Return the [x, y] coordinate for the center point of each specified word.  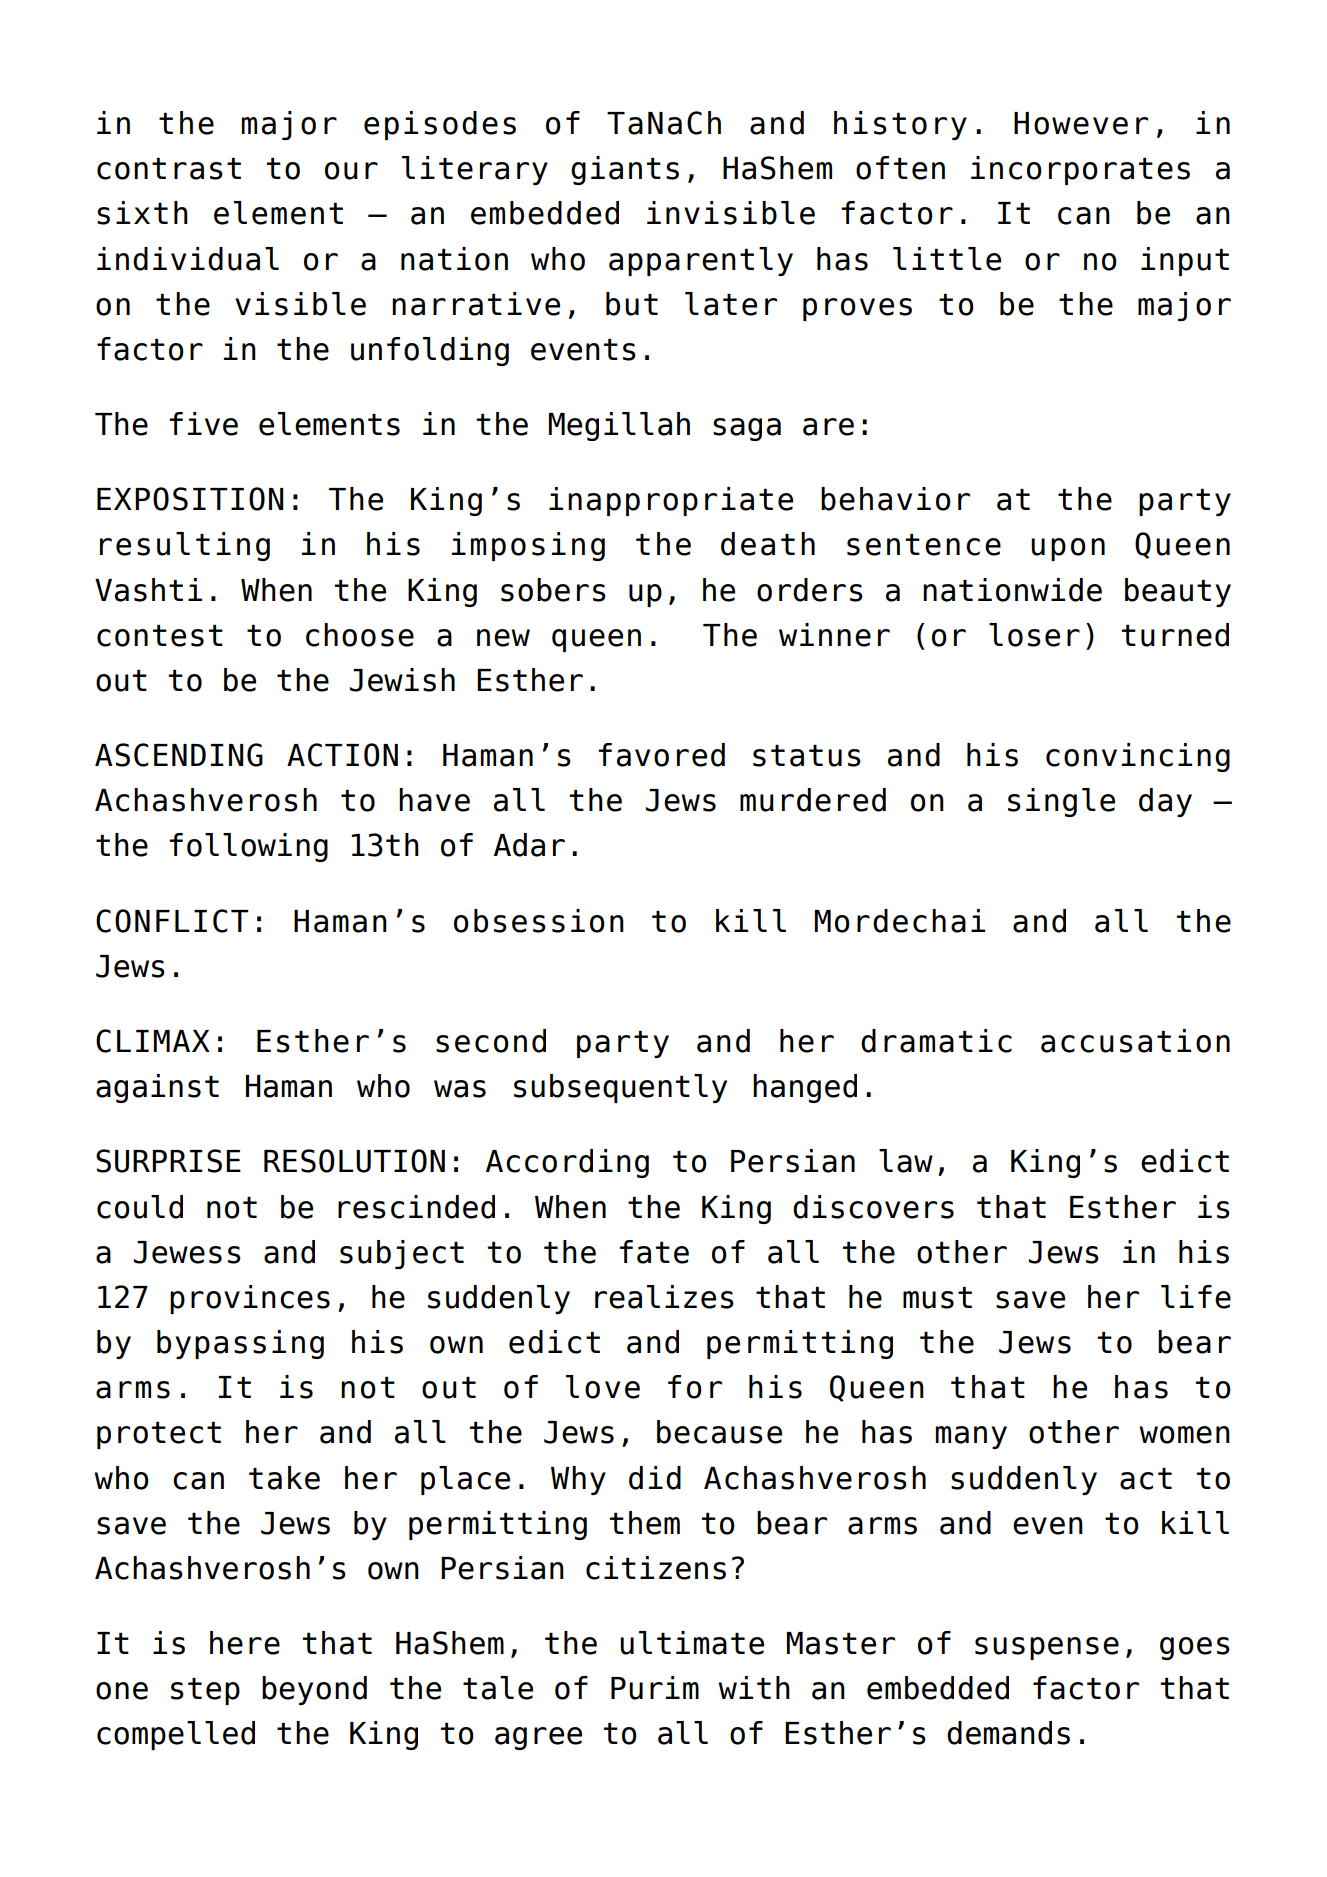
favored [661, 755]
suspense [1047, 1648]
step [205, 1691]
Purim [655, 1688]
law [906, 1161]
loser [1034, 635]
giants [625, 170]
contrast [169, 169]
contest [160, 636]
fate [654, 1252]
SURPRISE [168, 1161]
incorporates [1080, 170]
